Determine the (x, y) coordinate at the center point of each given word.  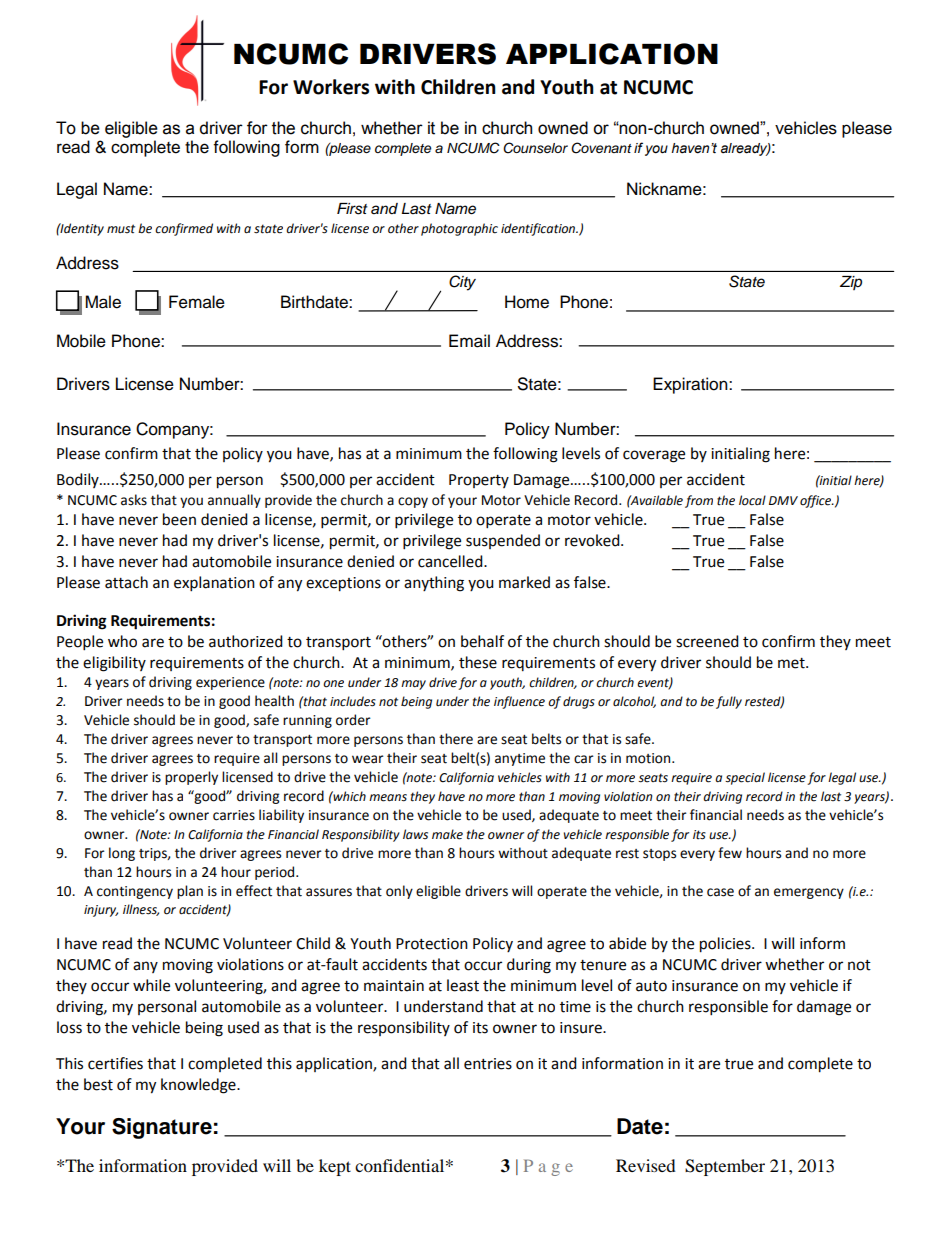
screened (707, 641)
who (122, 641)
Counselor (535, 148)
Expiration (691, 385)
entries (488, 1064)
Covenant (601, 148)
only (399, 892)
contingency (135, 892)
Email (469, 341)
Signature (162, 1128)
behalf (482, 641)
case (720, 892)
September (725, 1167)
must (121, 228)
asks (134, 500)
